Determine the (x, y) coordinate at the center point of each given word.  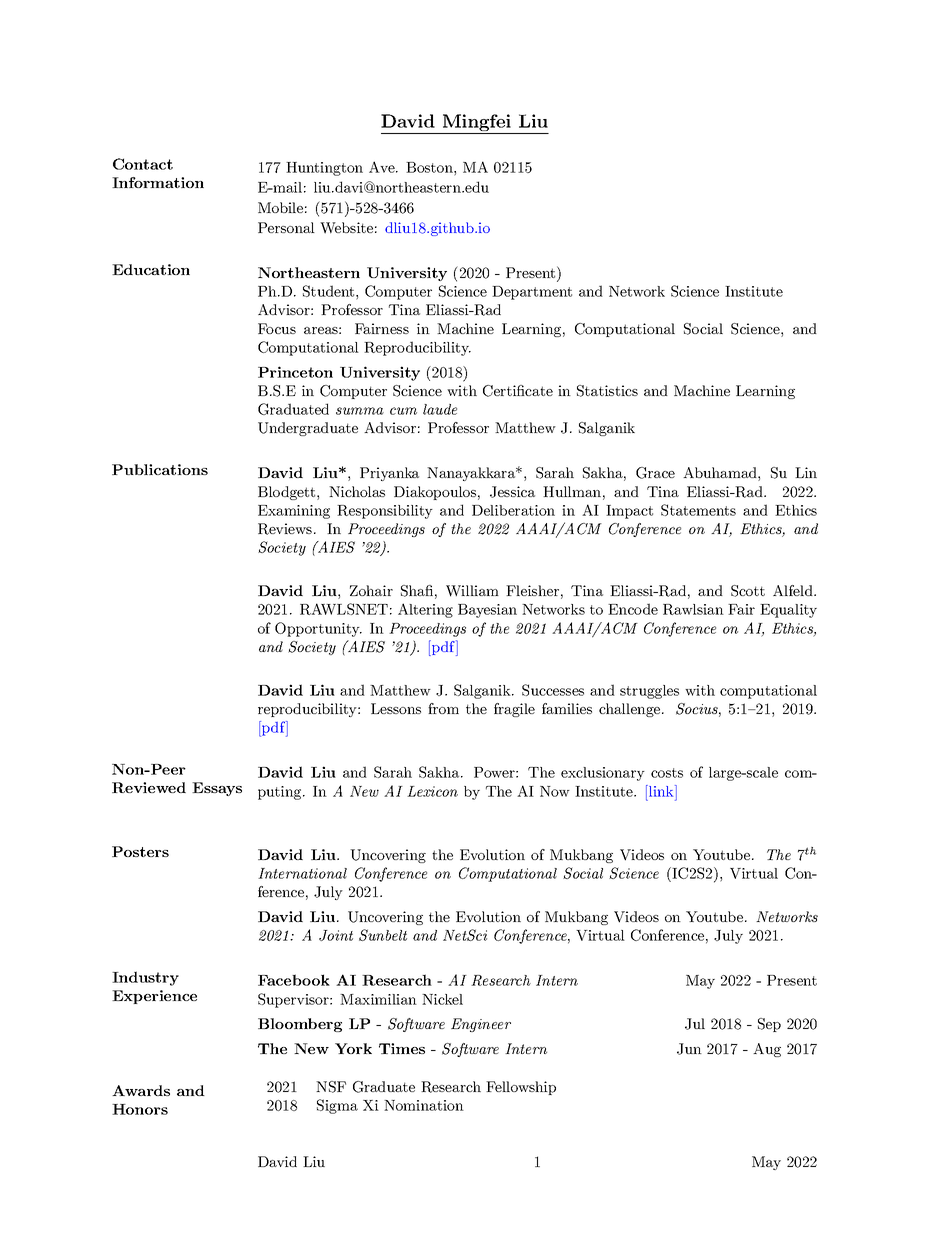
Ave (383, 167)
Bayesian (487, 611)
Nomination (424, 1105)
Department (532, 293)
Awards (141, 1090)
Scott (748, 591)
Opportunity (318, 629)
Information (158, 182)
